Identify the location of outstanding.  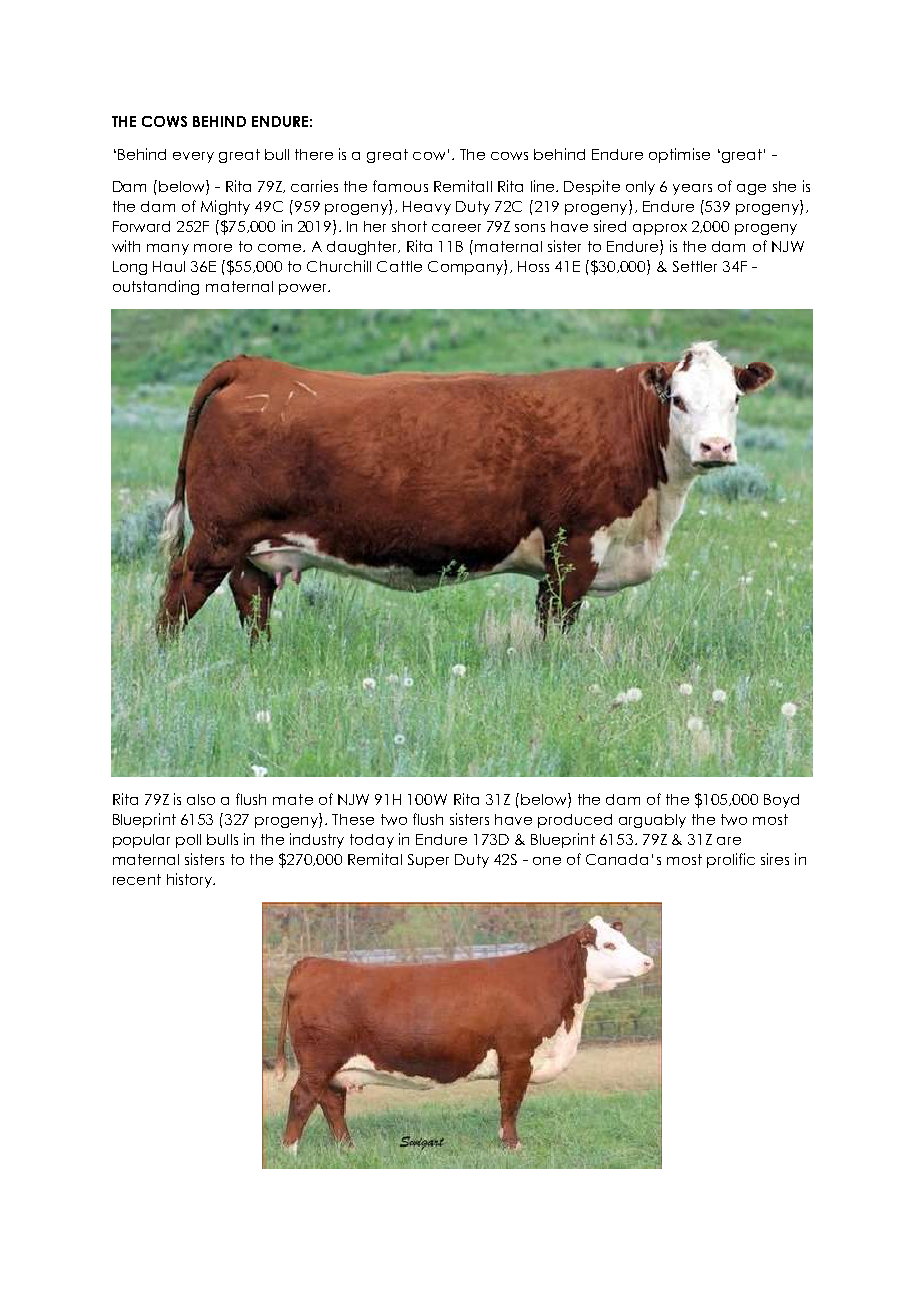
(156, 287).
